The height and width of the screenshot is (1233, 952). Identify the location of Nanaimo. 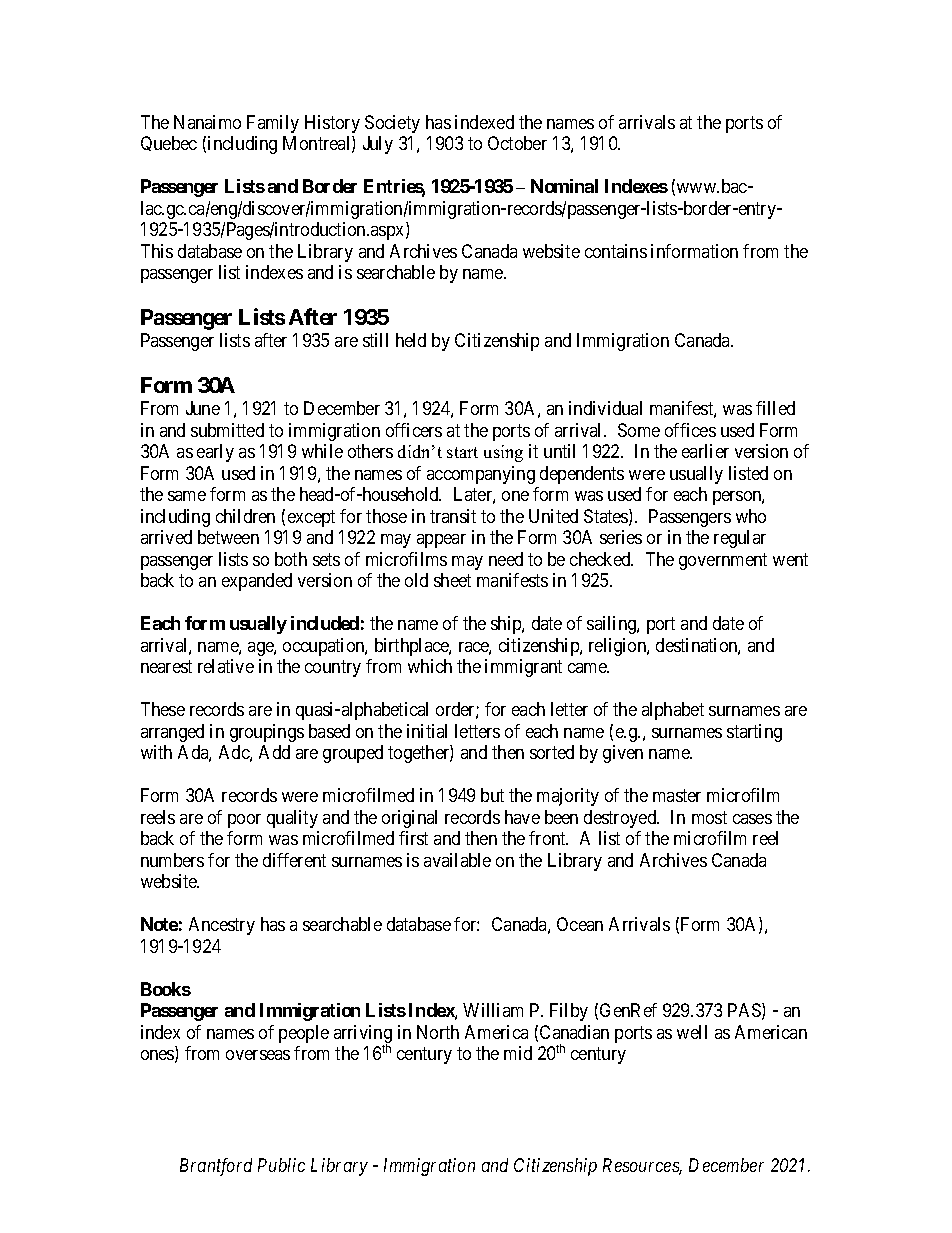
(207, 122).
